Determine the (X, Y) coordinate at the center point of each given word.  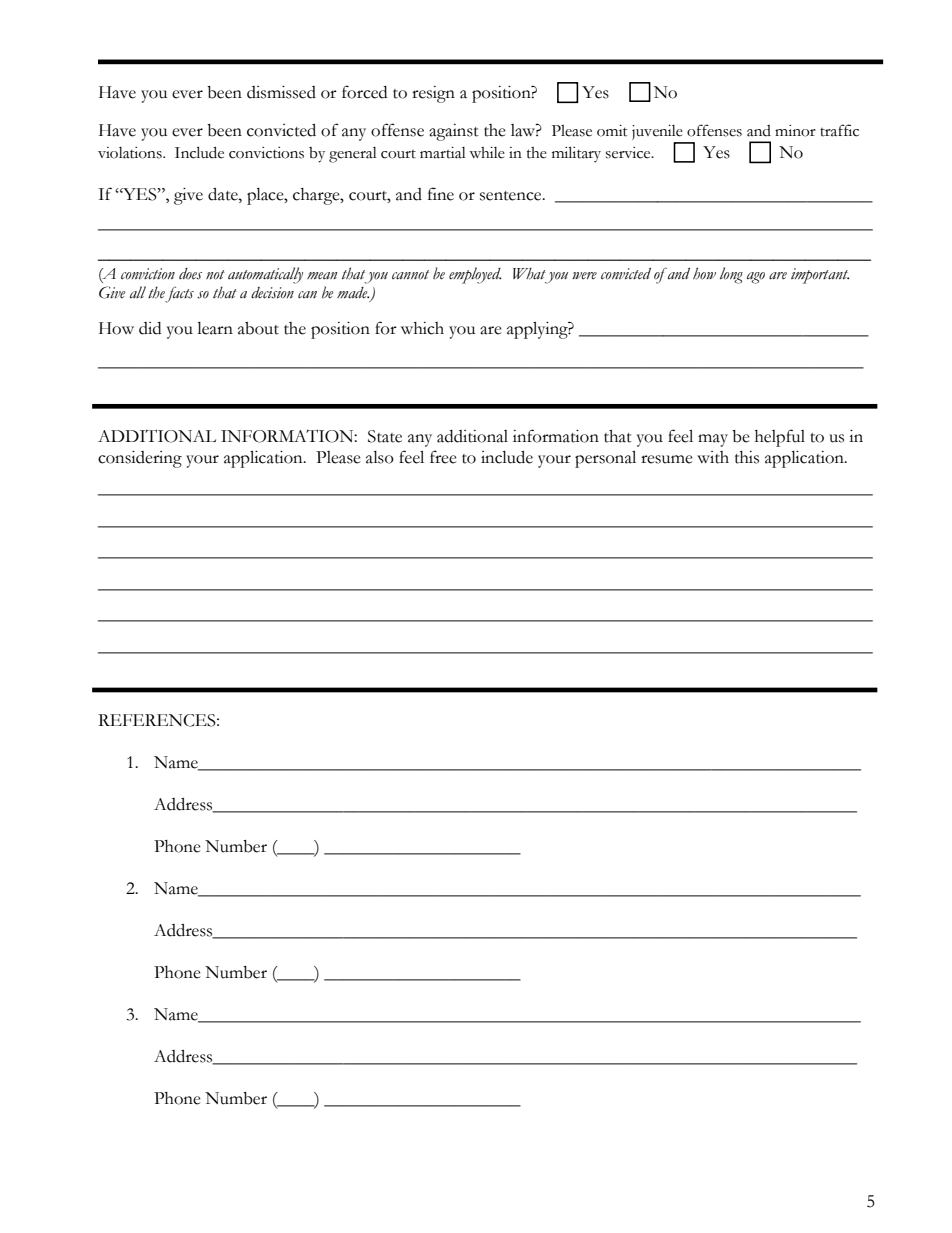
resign (433, 94)
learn (215, 328)
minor (795, 131)
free (443, 457)
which (422, 328)
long (731, 275)
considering (140, 459)
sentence (512, 196)
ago (756, 278)
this (747, 457)
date (224, 194)
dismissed (281, 92)
